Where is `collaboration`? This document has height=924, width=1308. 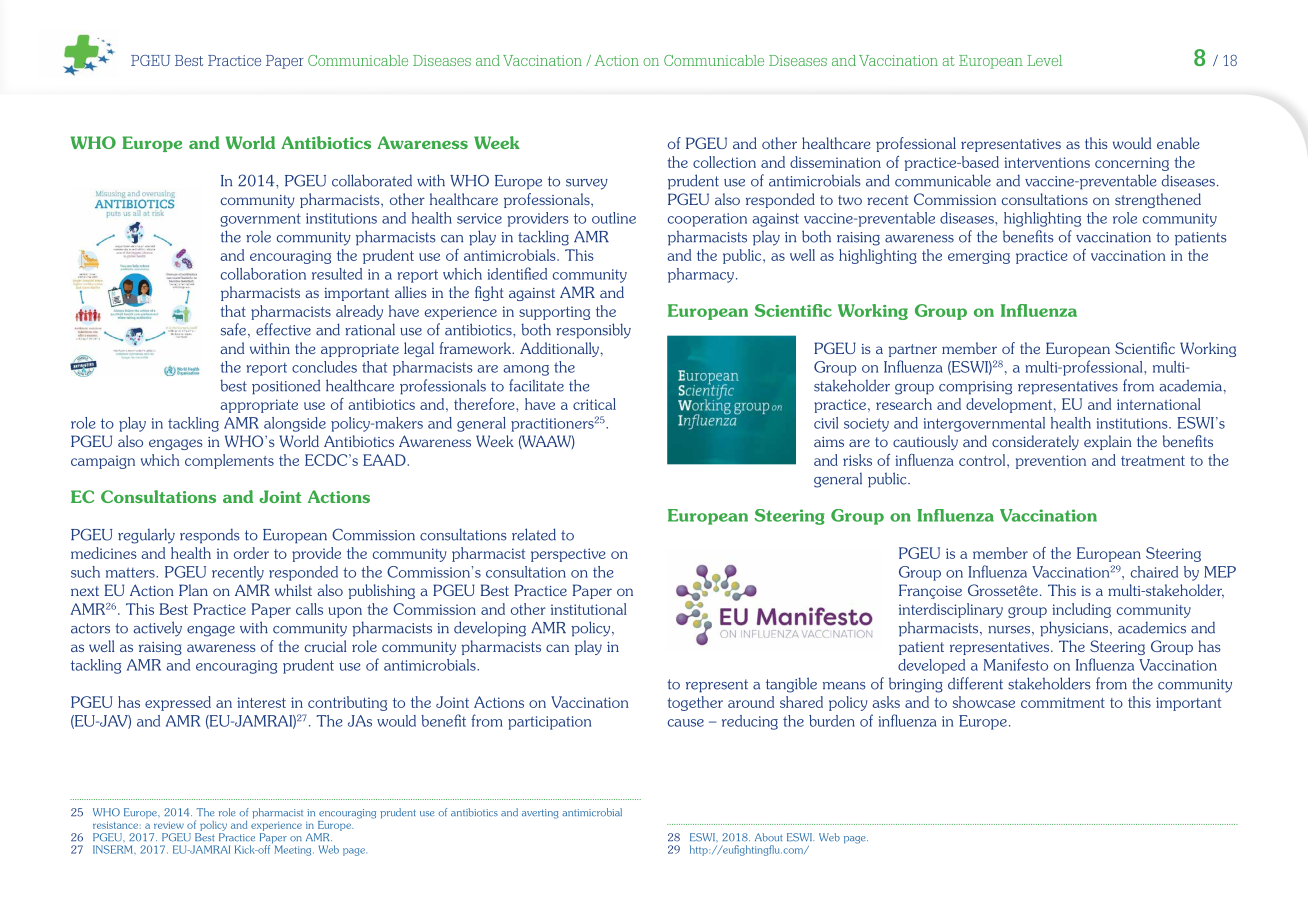 collaboration is located at coordinates (263, 274).
